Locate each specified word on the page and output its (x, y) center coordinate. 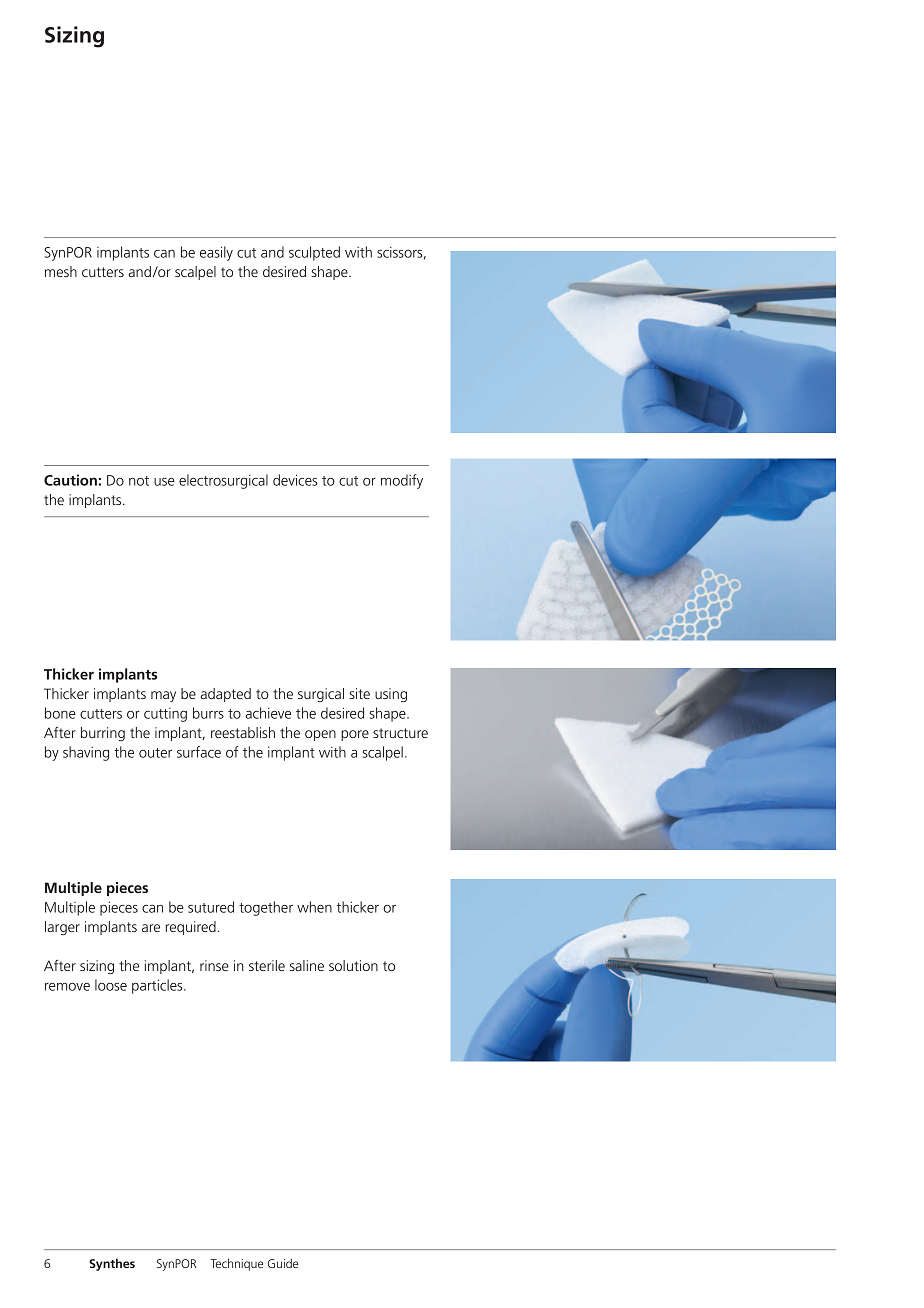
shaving (86, 753)
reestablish (243, 732)
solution (353, 965)
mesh (61, 271)
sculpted (314, 253)
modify (402, 481)
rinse (214, 965)
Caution (70, 480)
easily (216, 253)
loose (111, 985)
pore (355, 735)
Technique (236, 1264)
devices (295, 480)
